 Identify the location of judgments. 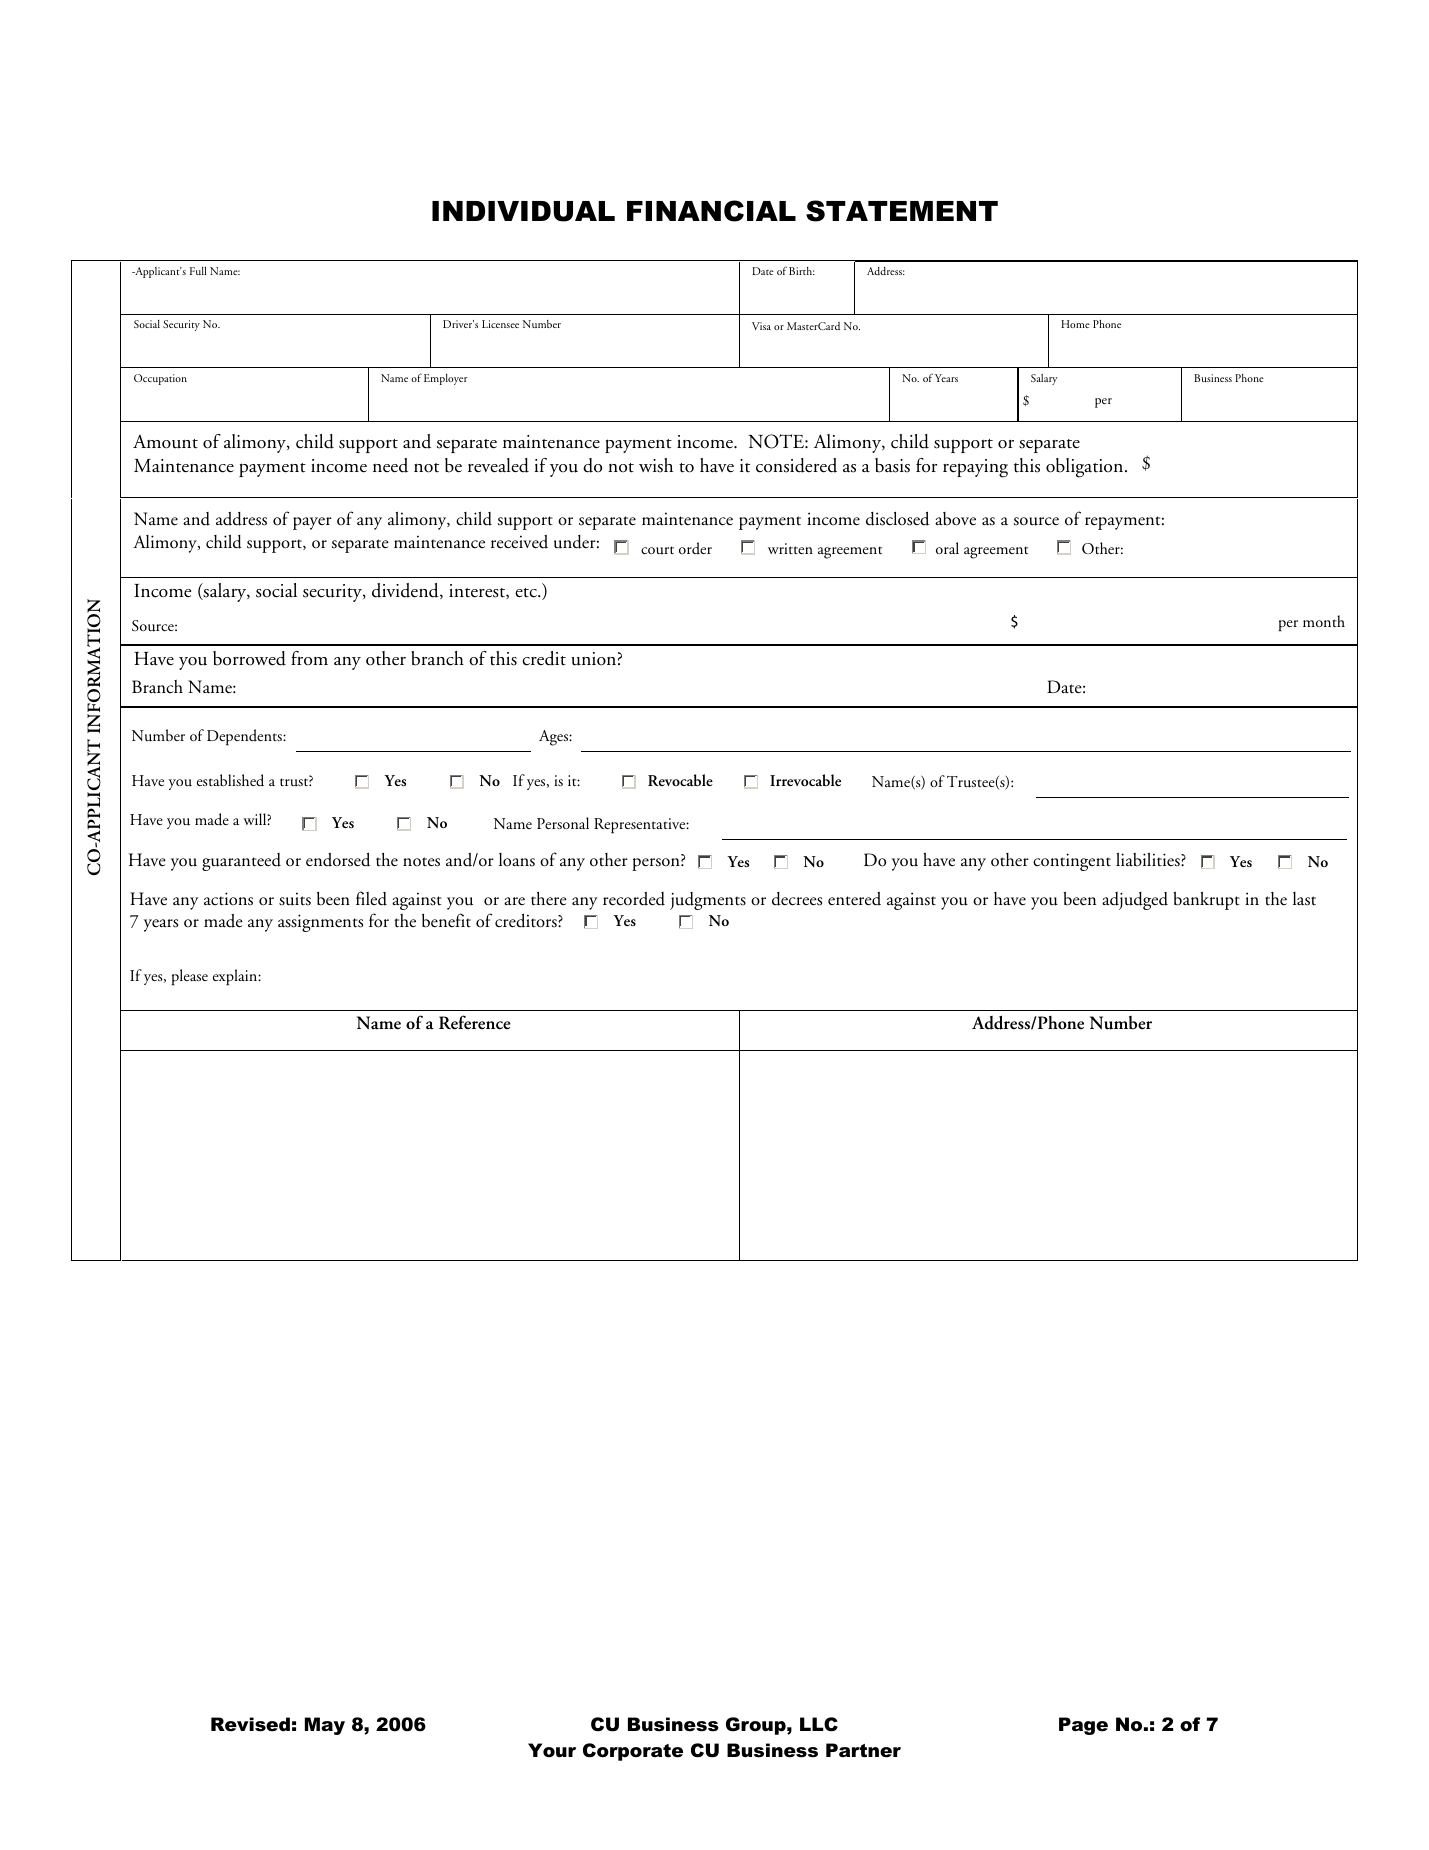
(708, 901).
